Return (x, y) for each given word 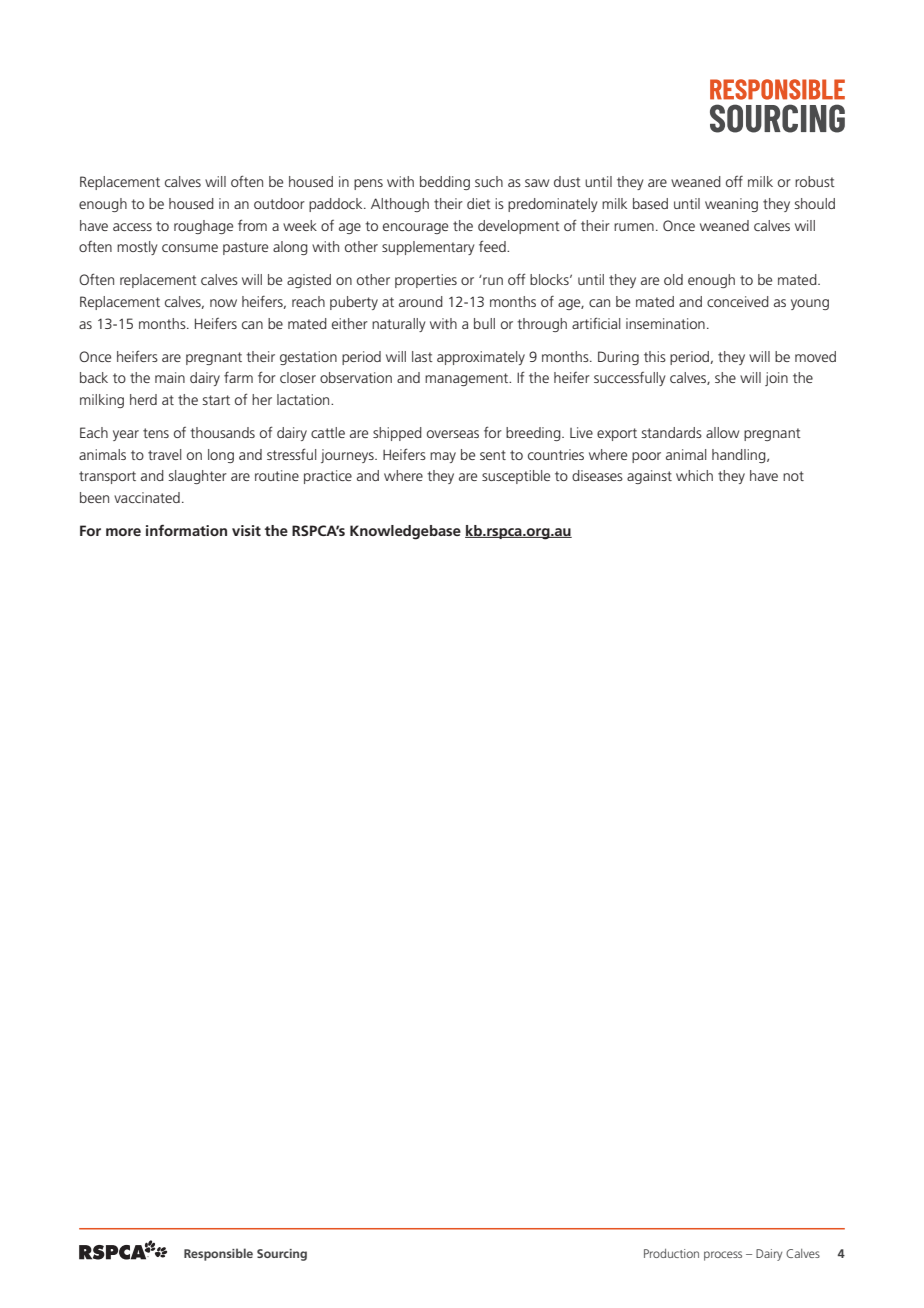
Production (671, 1253)
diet (479, 203)
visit (246, 530)
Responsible (218, 1254)
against (649, 477)
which (694, 475)
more (123, 532)
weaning (731, 205)
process (723, 1256)
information (186, 530)
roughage (203, 227)
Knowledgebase (405, 532)
